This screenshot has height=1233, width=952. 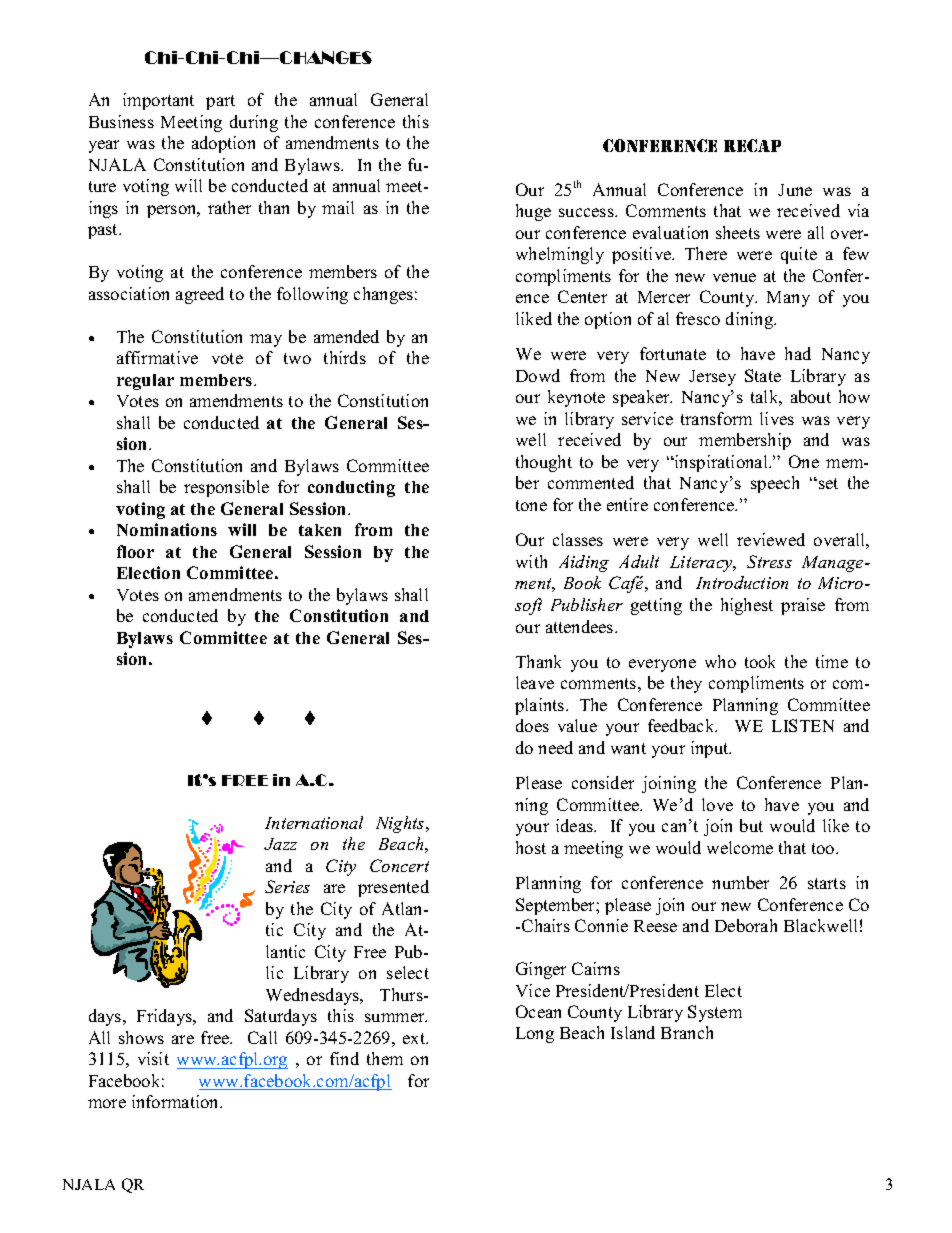 What do you see at coordinates (220, 102) in the screenshot?
I see `part` at bounding box center [220, 102].
